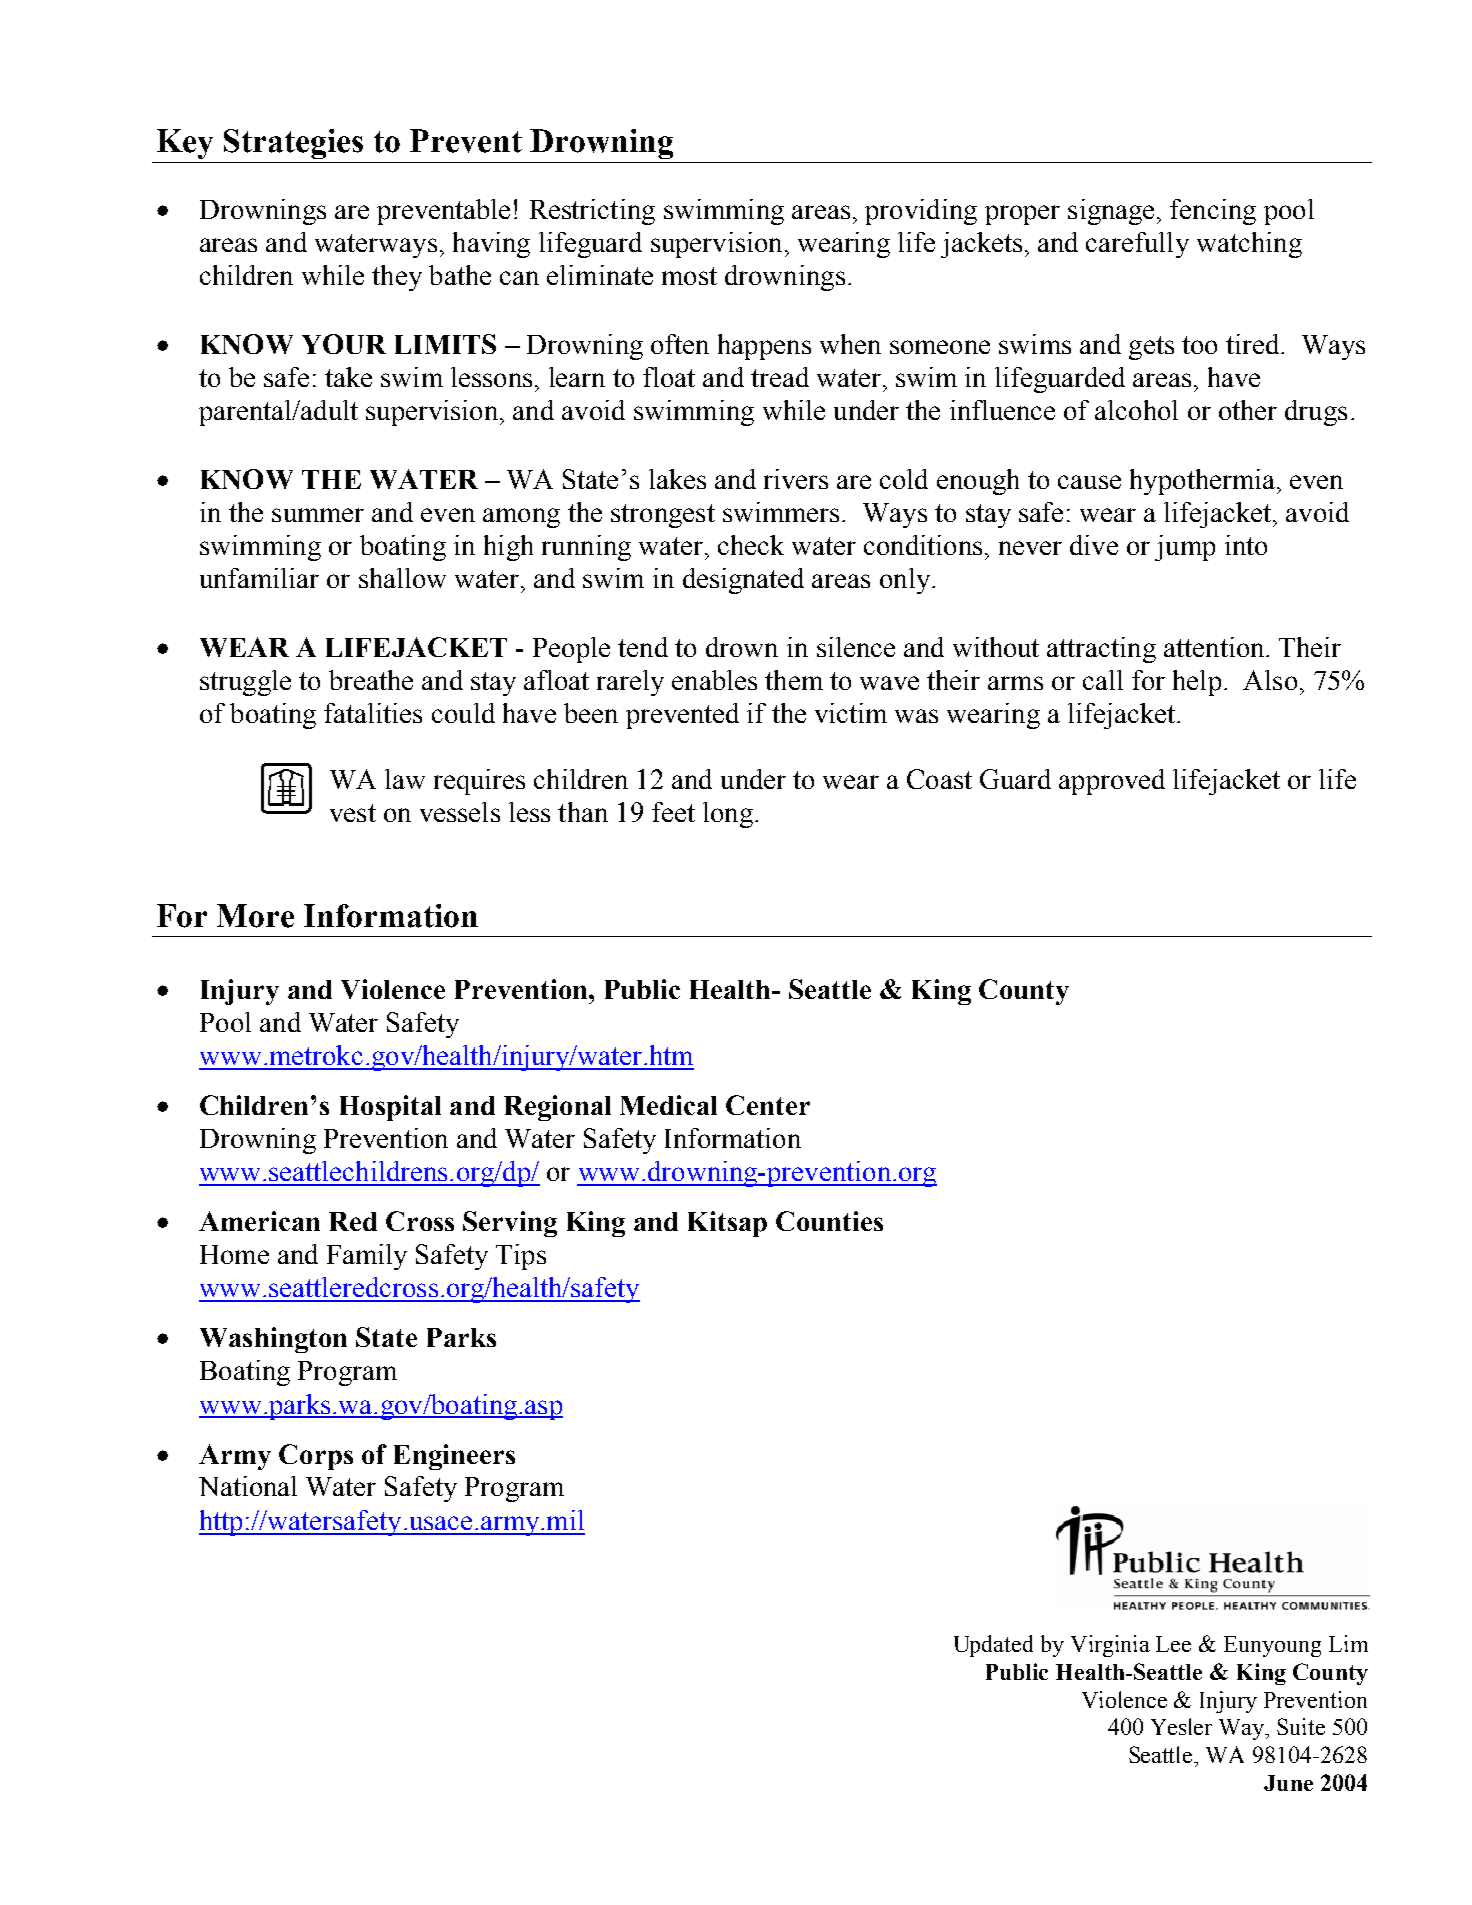 Image resolution: width=1472 pixels, height=1905 pixels. I want to click on Counties, so click(829, 1221).
